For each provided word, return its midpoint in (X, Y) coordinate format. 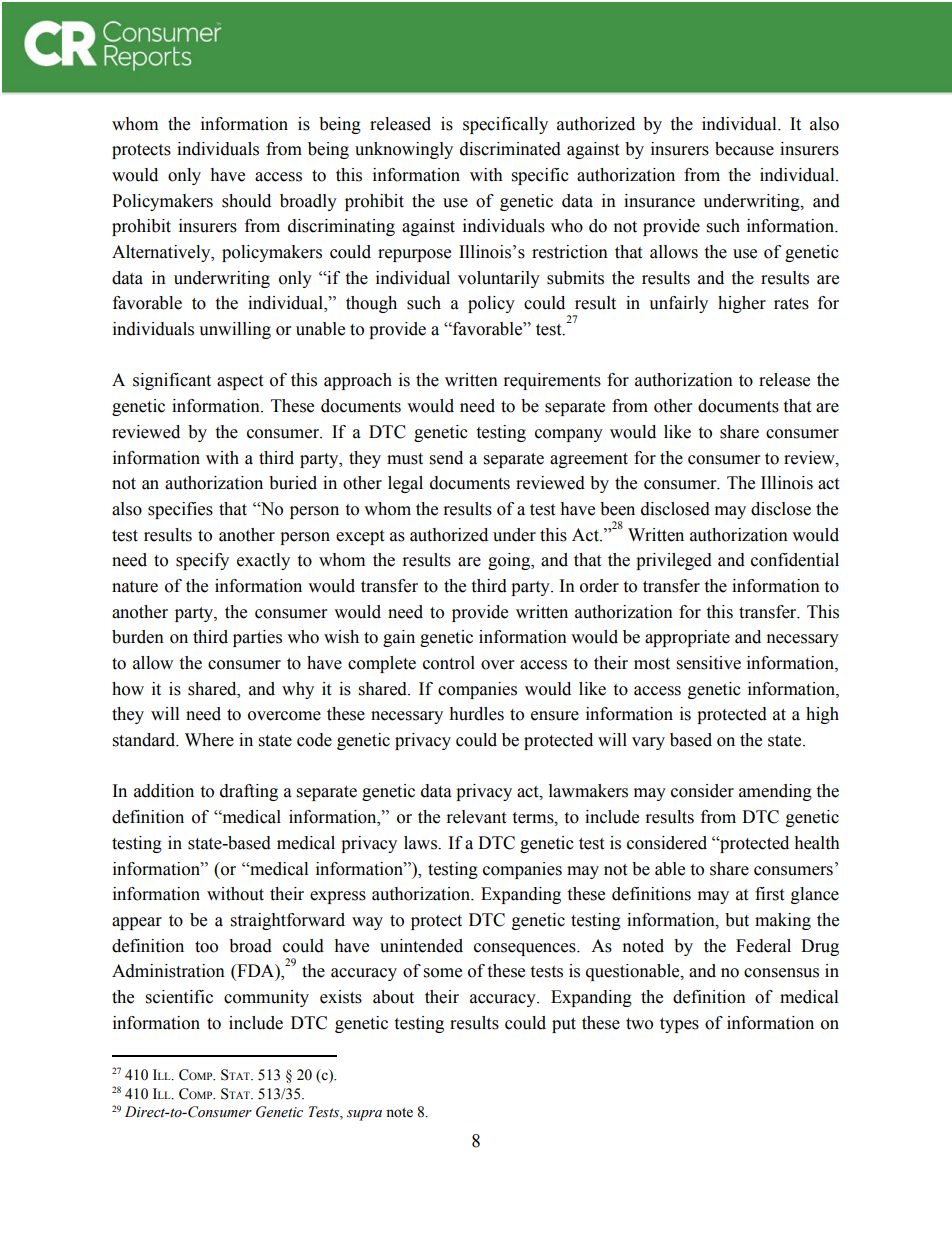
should (246, 201)
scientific (179, 997)
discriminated (510, 149)
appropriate (687, 638)
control (449, 663)
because (744, 149)
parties (257, 638)
